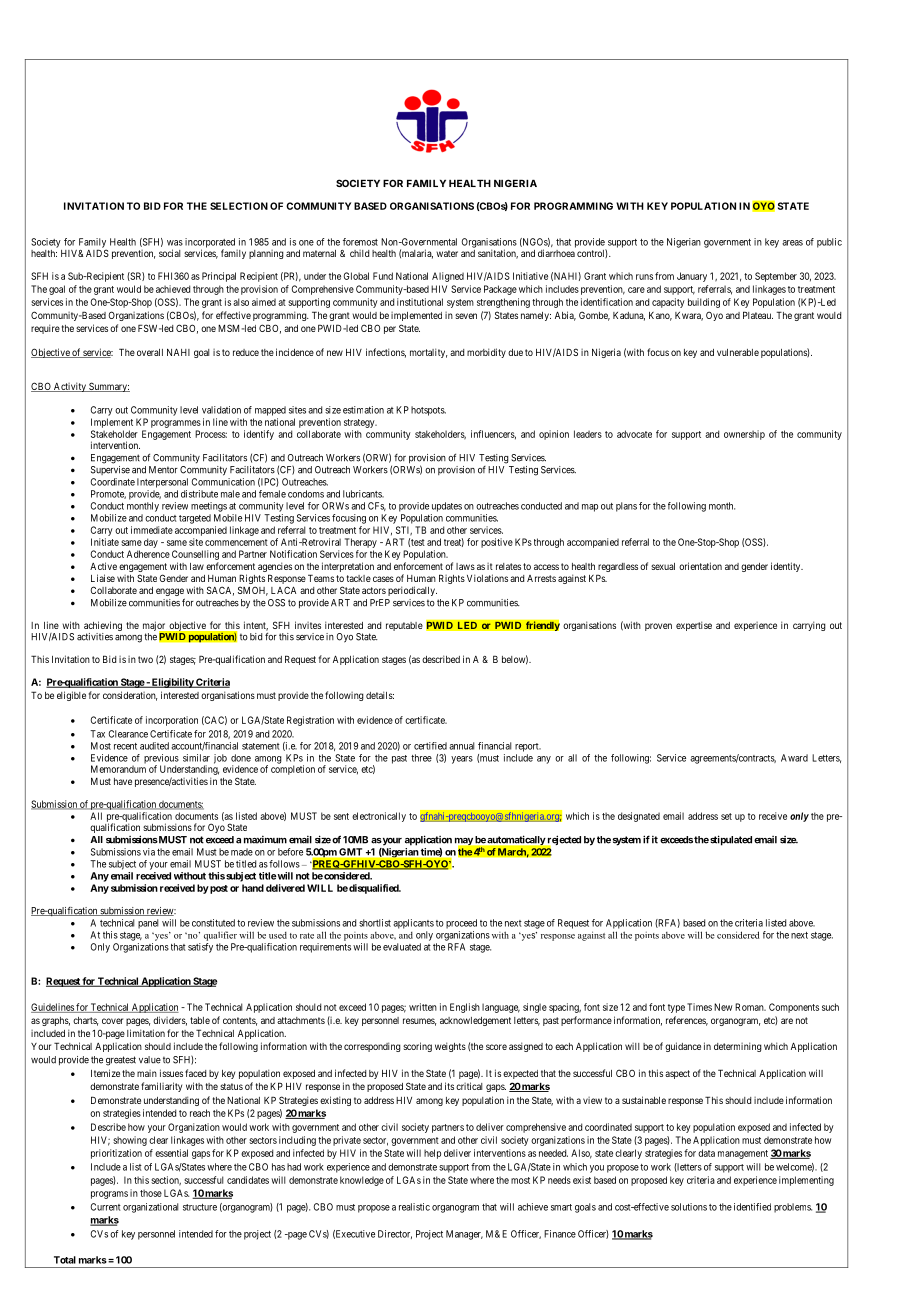 The height and width of the screenshot is (1308, 924). What do you see at coordinates (744, 435) in the screenshot?
I see `ownership` at bounding box center [744, 435].
